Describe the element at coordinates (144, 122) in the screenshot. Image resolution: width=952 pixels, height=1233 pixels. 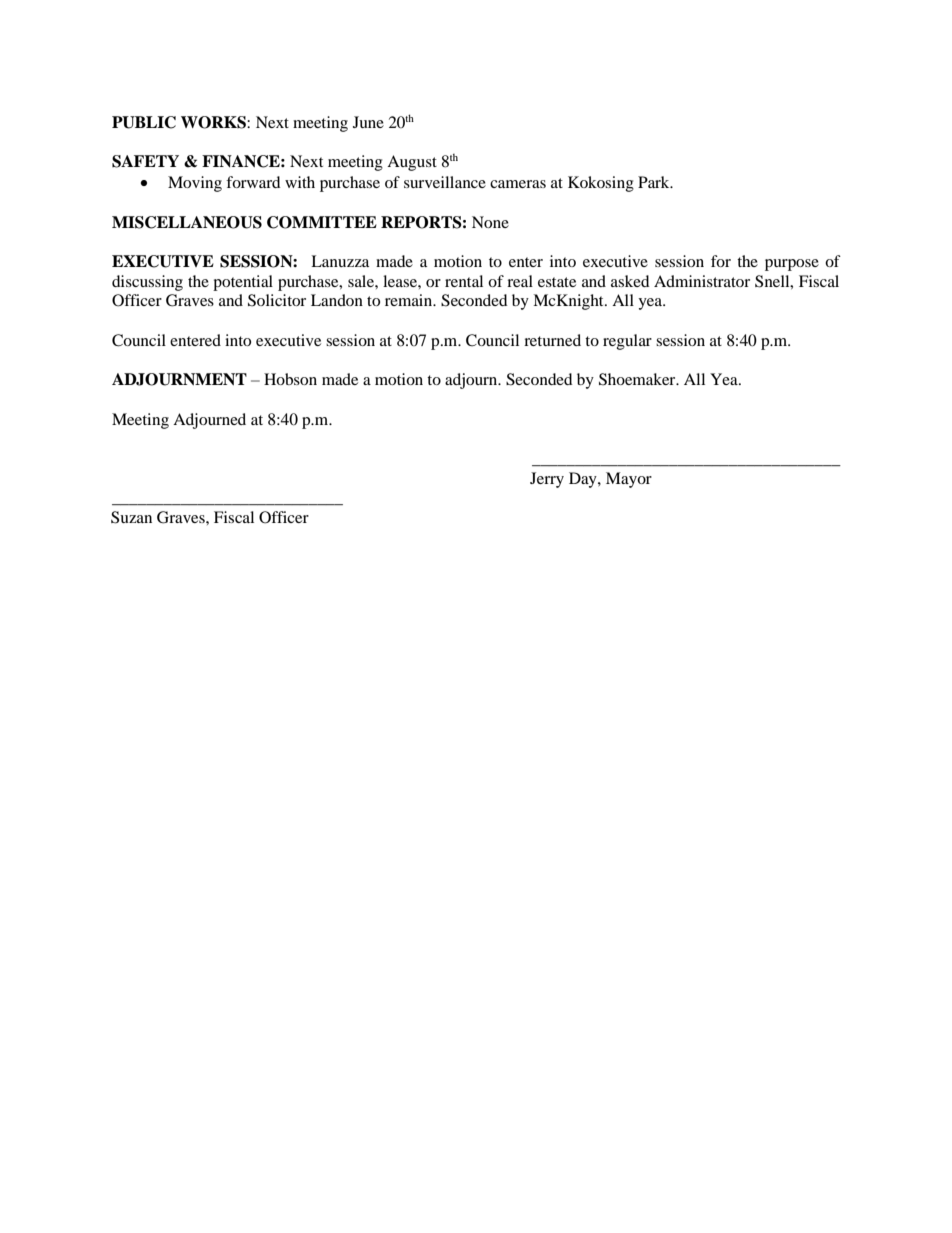
I see `PUBLIC` at that location.
